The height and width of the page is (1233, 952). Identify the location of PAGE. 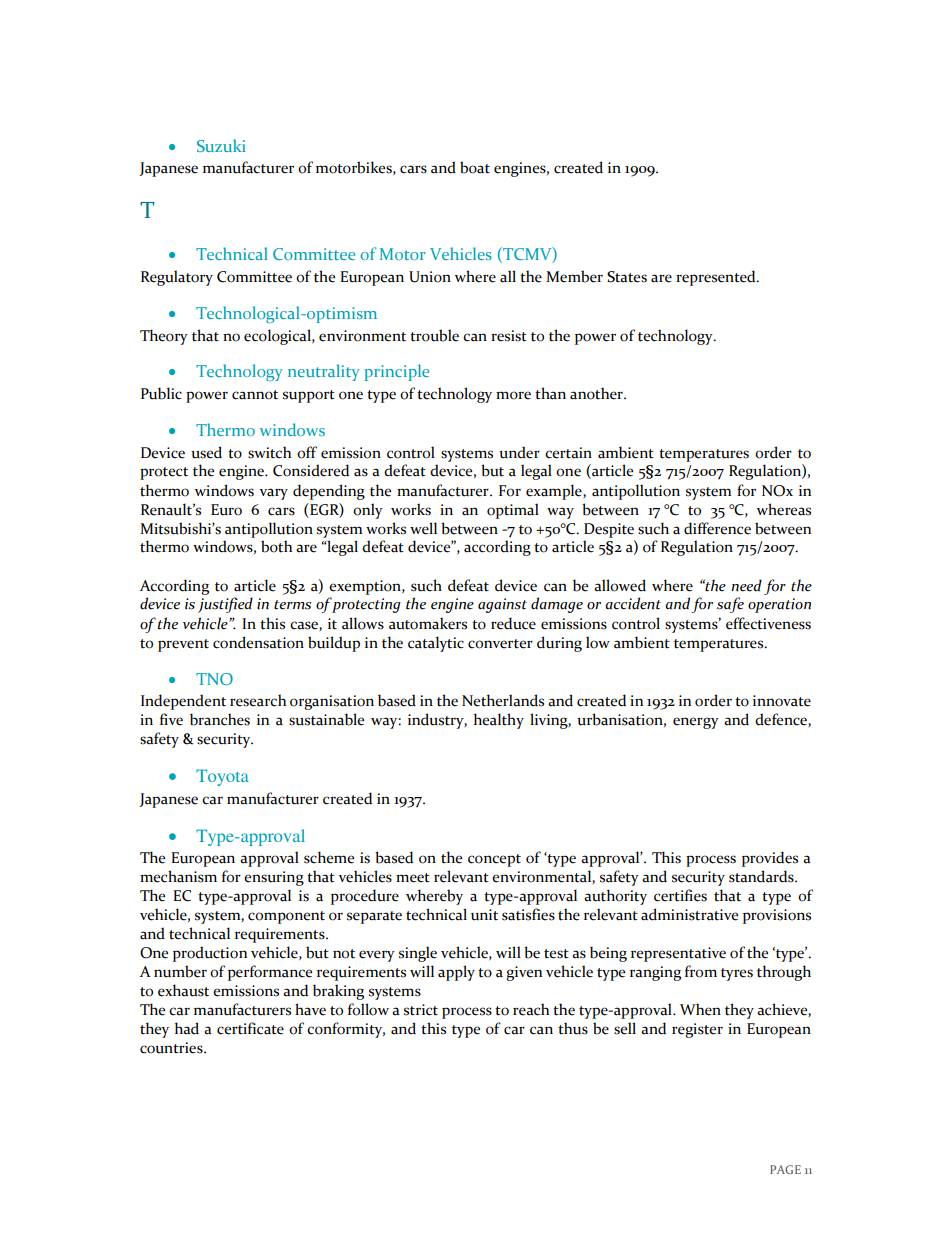
(785, 1169).
